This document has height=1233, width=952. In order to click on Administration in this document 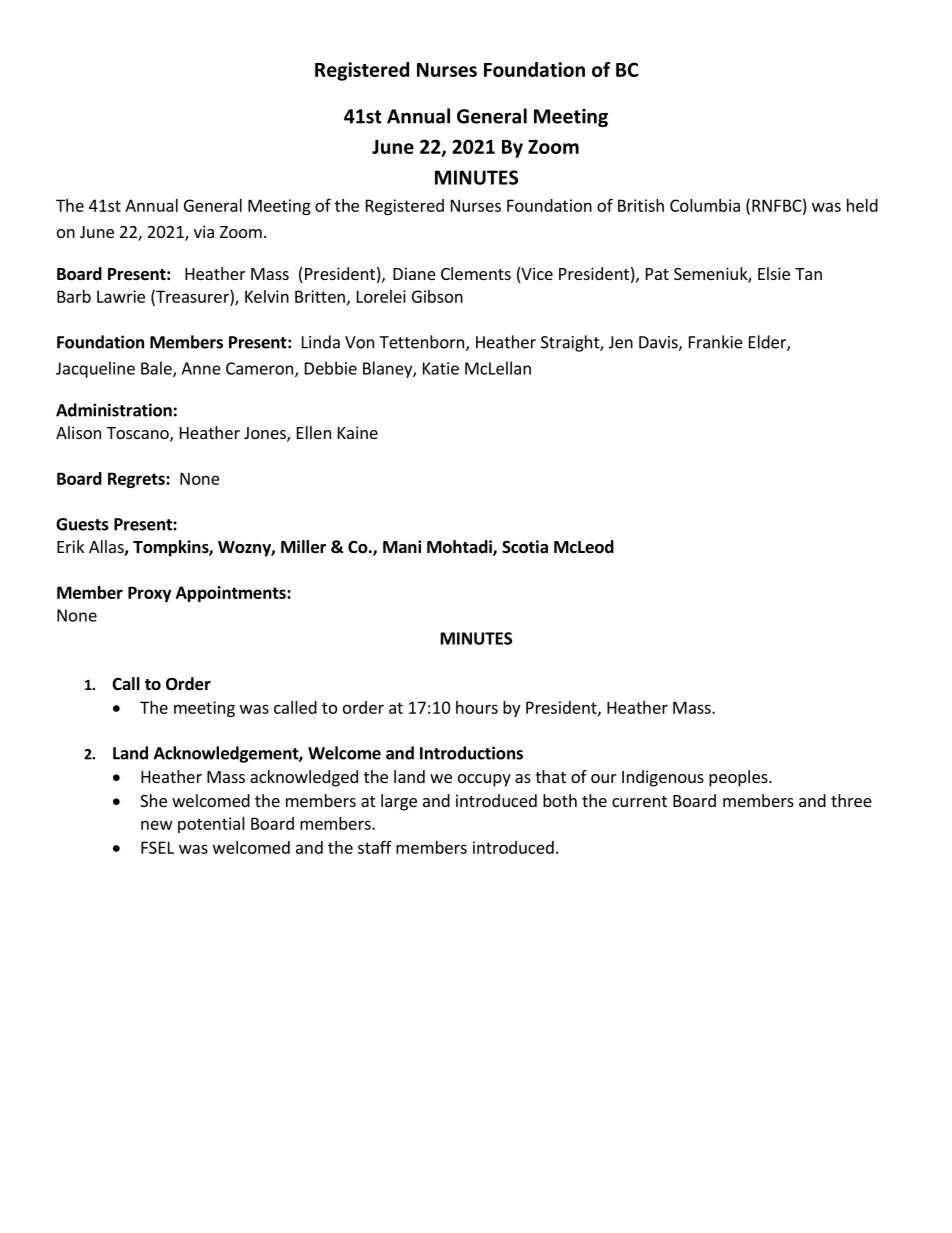, I will do `click(114, 410)`.
